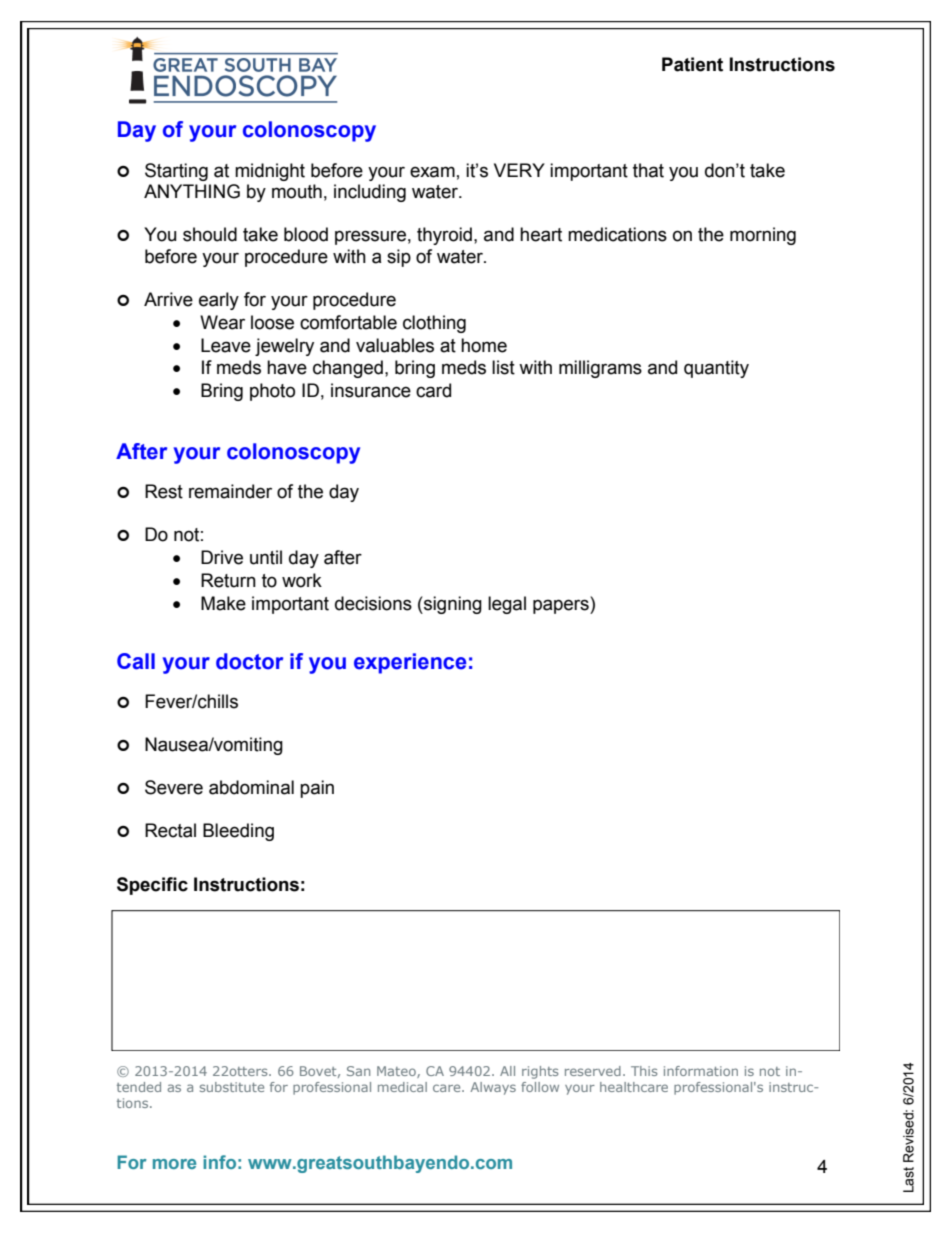 This document has height=1233, width=952. What do you see at coordinates (493, 1088) in the document?
I see `Always` at bounding box center [493, 1088].
